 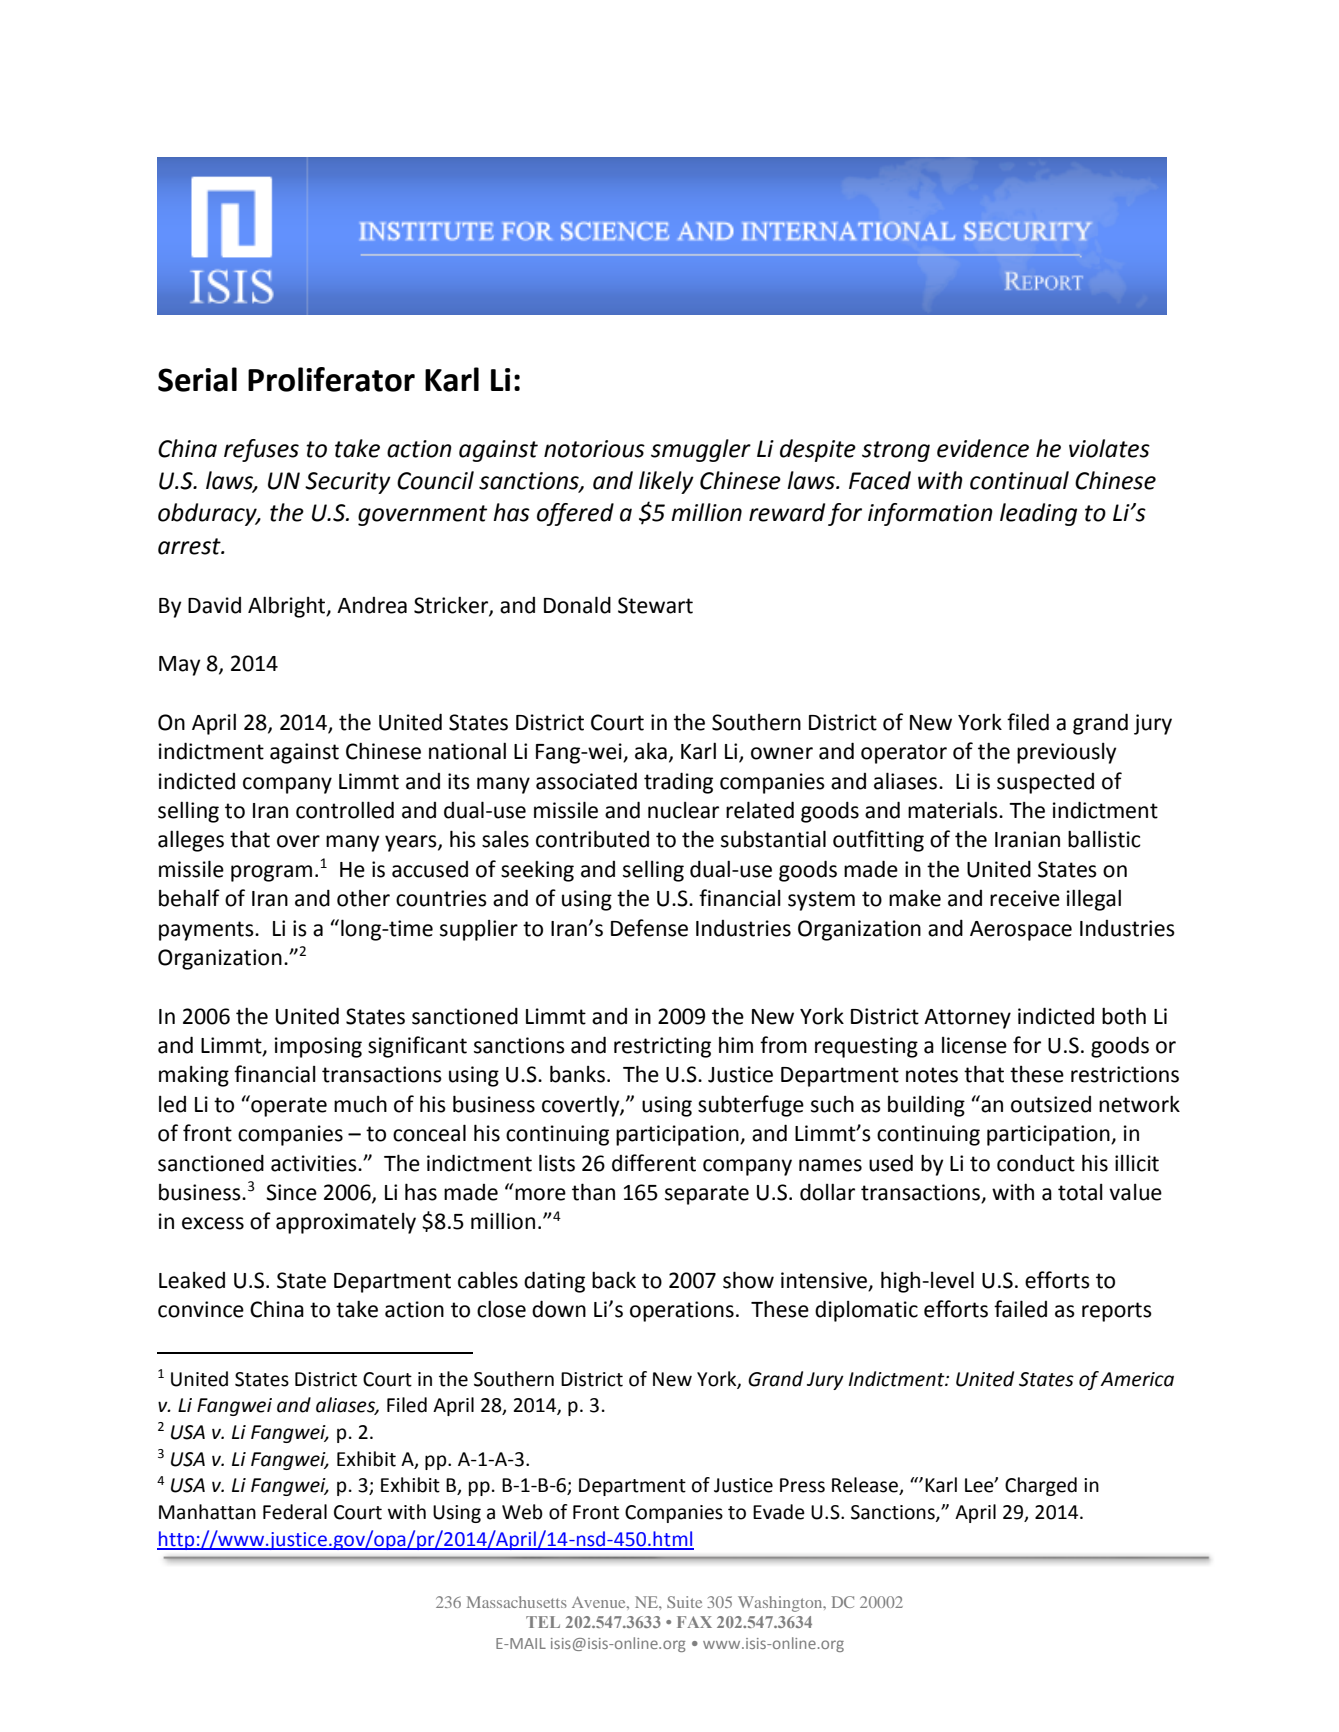 What do you see at coordinates (967, 1019) in the page?
I see `Attorney` at bounding box center [967, 1019].
